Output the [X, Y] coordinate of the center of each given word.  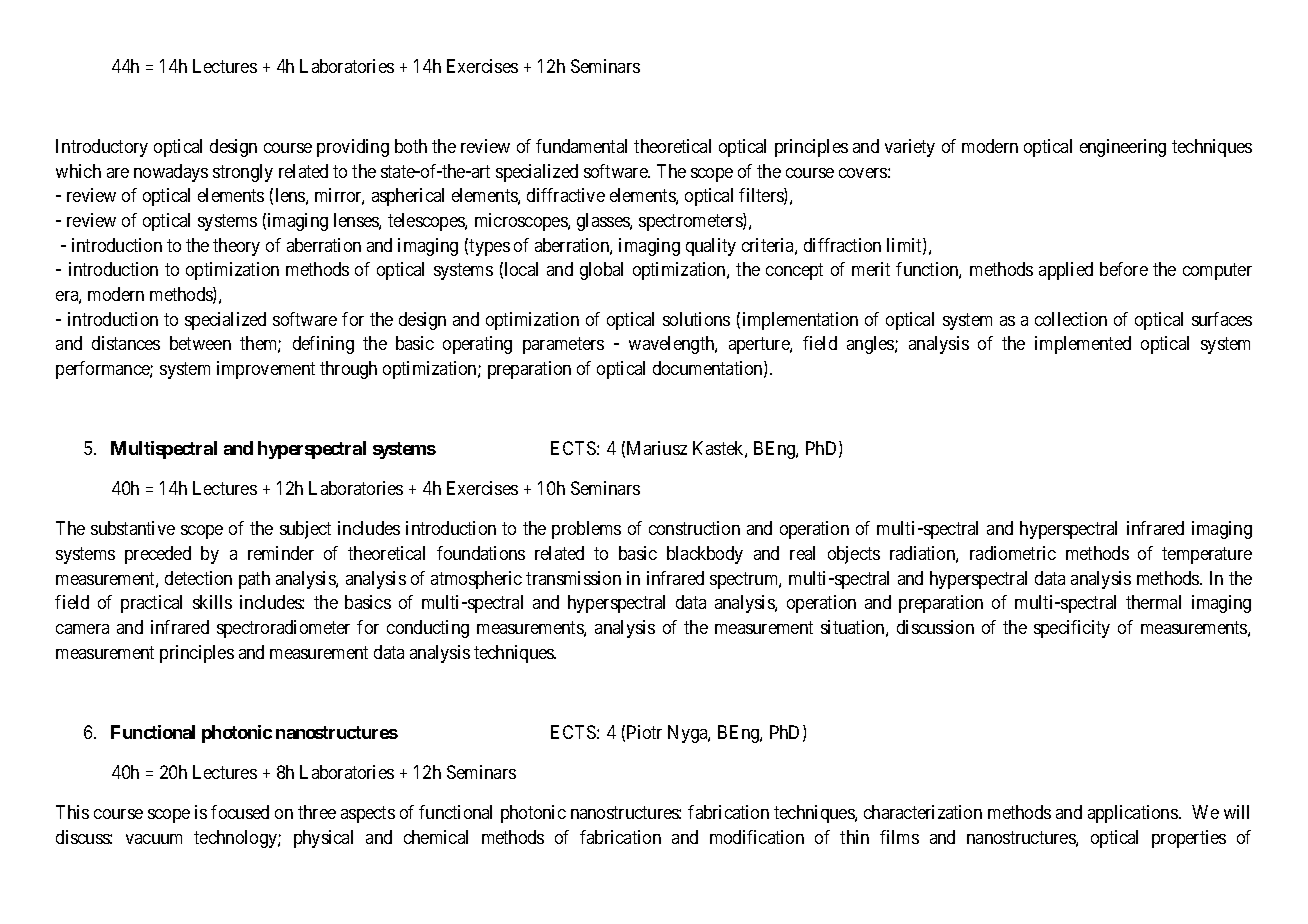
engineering [1123, 148]
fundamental [581, 146]
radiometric [1013, 553]
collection [1071, 319]
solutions [696, 319]
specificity [1072, 629]
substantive [133, 528]
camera [82, 629]
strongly [243, 173]
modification [757, 837]
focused [240, 812]
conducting [428, 629]
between [200, 343]
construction [694, 528]
